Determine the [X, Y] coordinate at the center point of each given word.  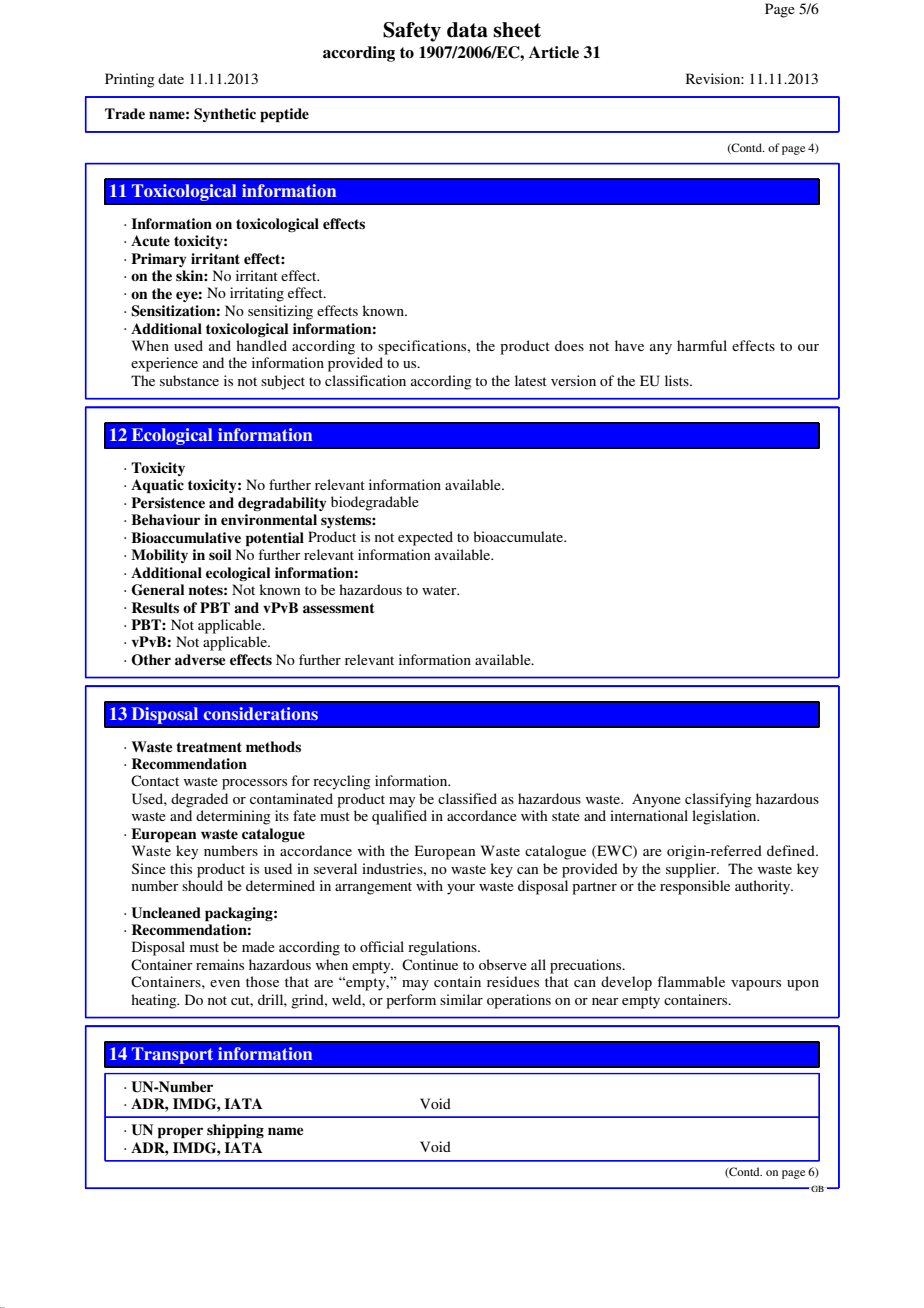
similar [461, 999]
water [440, 590]
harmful [702, 345]
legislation [725, 817]
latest [531, 380]
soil [220, 554]
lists [678, 380]
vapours [756, 985]
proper [180, 1133]
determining [233, 817]
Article [554, 52]
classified [467, 798]
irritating [257, 294]
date [171, 78]
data [467, 30]
